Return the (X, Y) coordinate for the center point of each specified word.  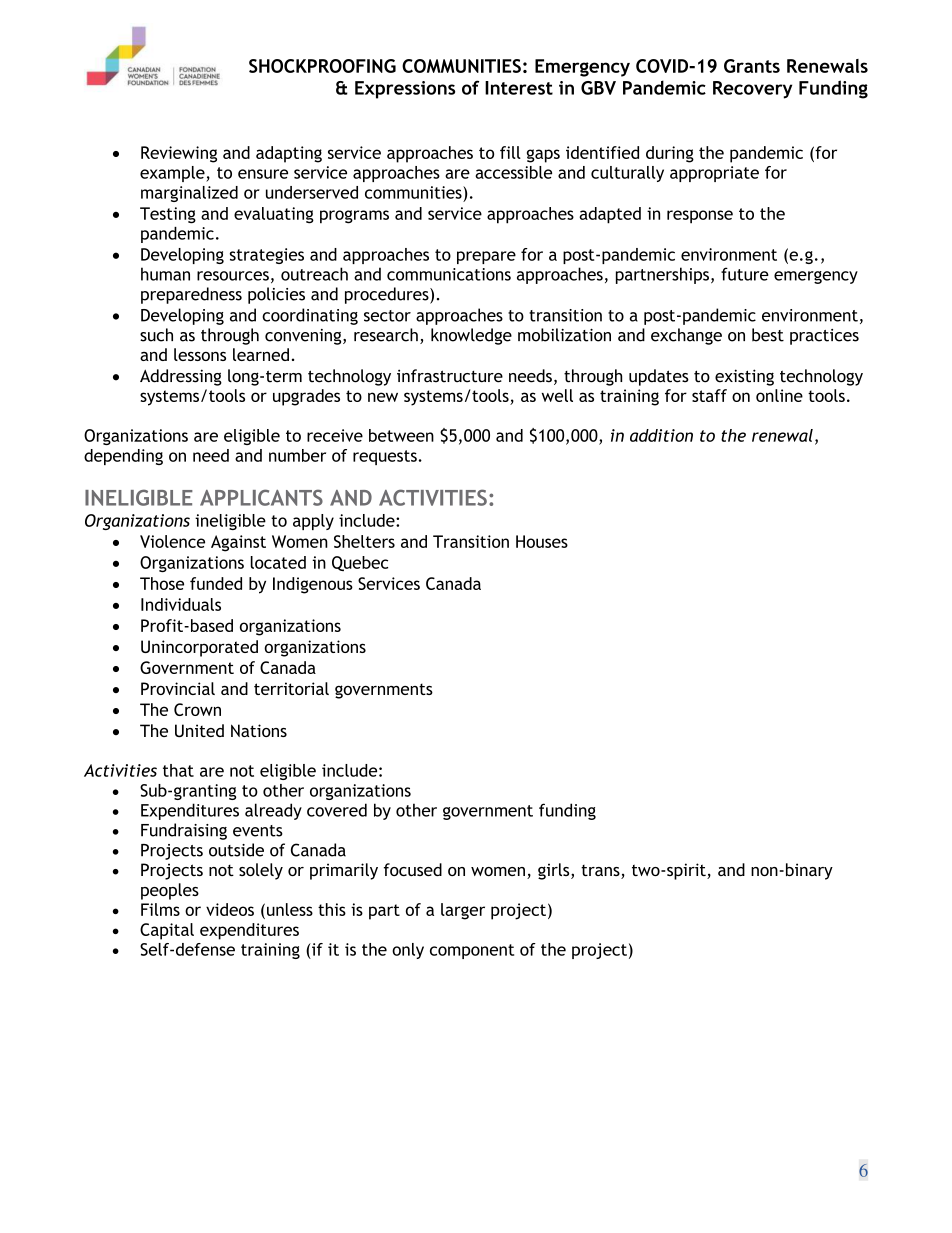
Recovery (752, 90)
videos (230, 909)
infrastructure (450, 376)
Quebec (360, 563)
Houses (542, 541)
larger (463, 911)
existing (744, 377)
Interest (519, 88)
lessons (200, 354)
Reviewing (179, 154)
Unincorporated (199, 648)
